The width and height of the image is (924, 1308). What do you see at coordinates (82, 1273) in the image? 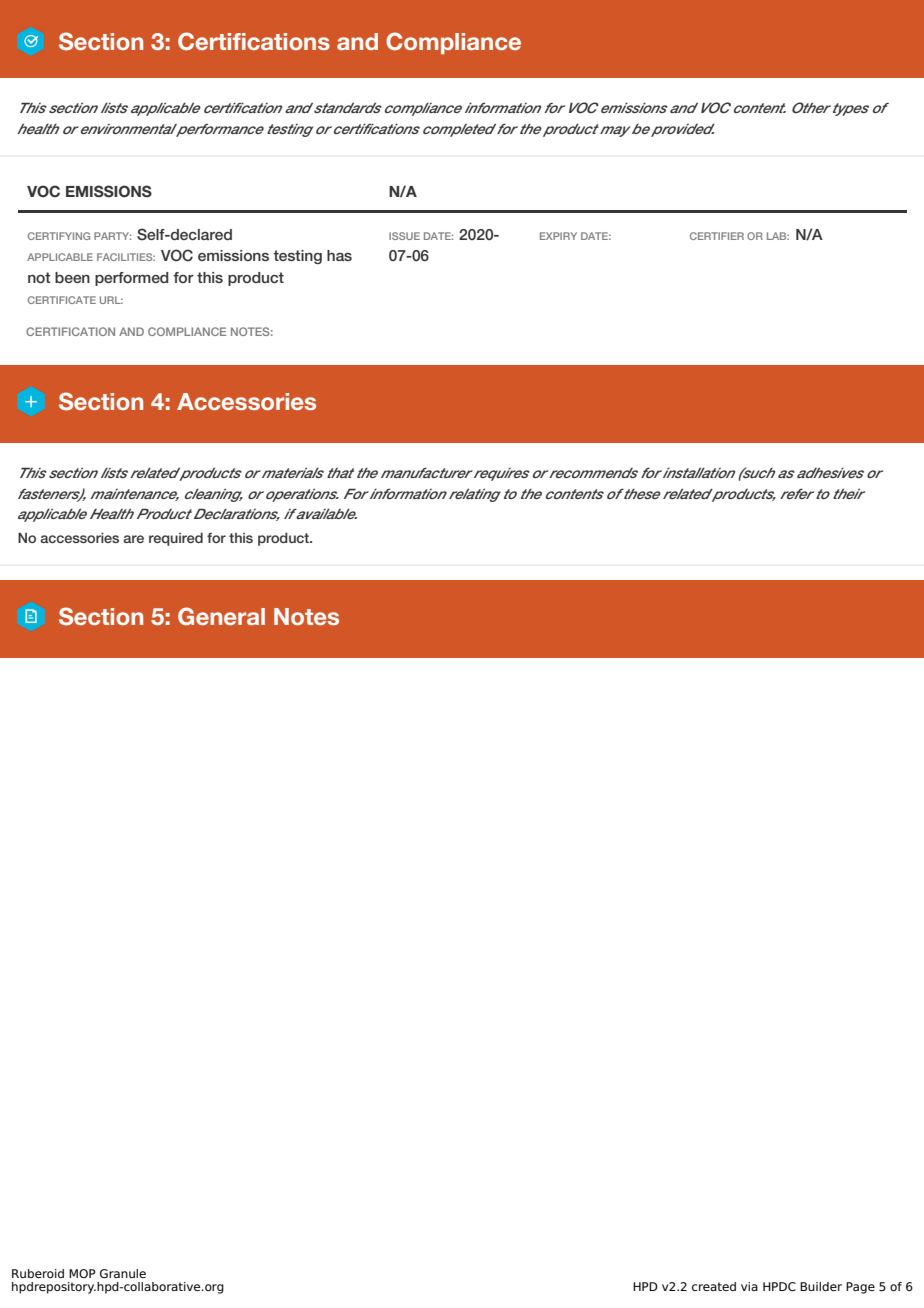
I see `MOP` at bounding box center [82, 1273].
